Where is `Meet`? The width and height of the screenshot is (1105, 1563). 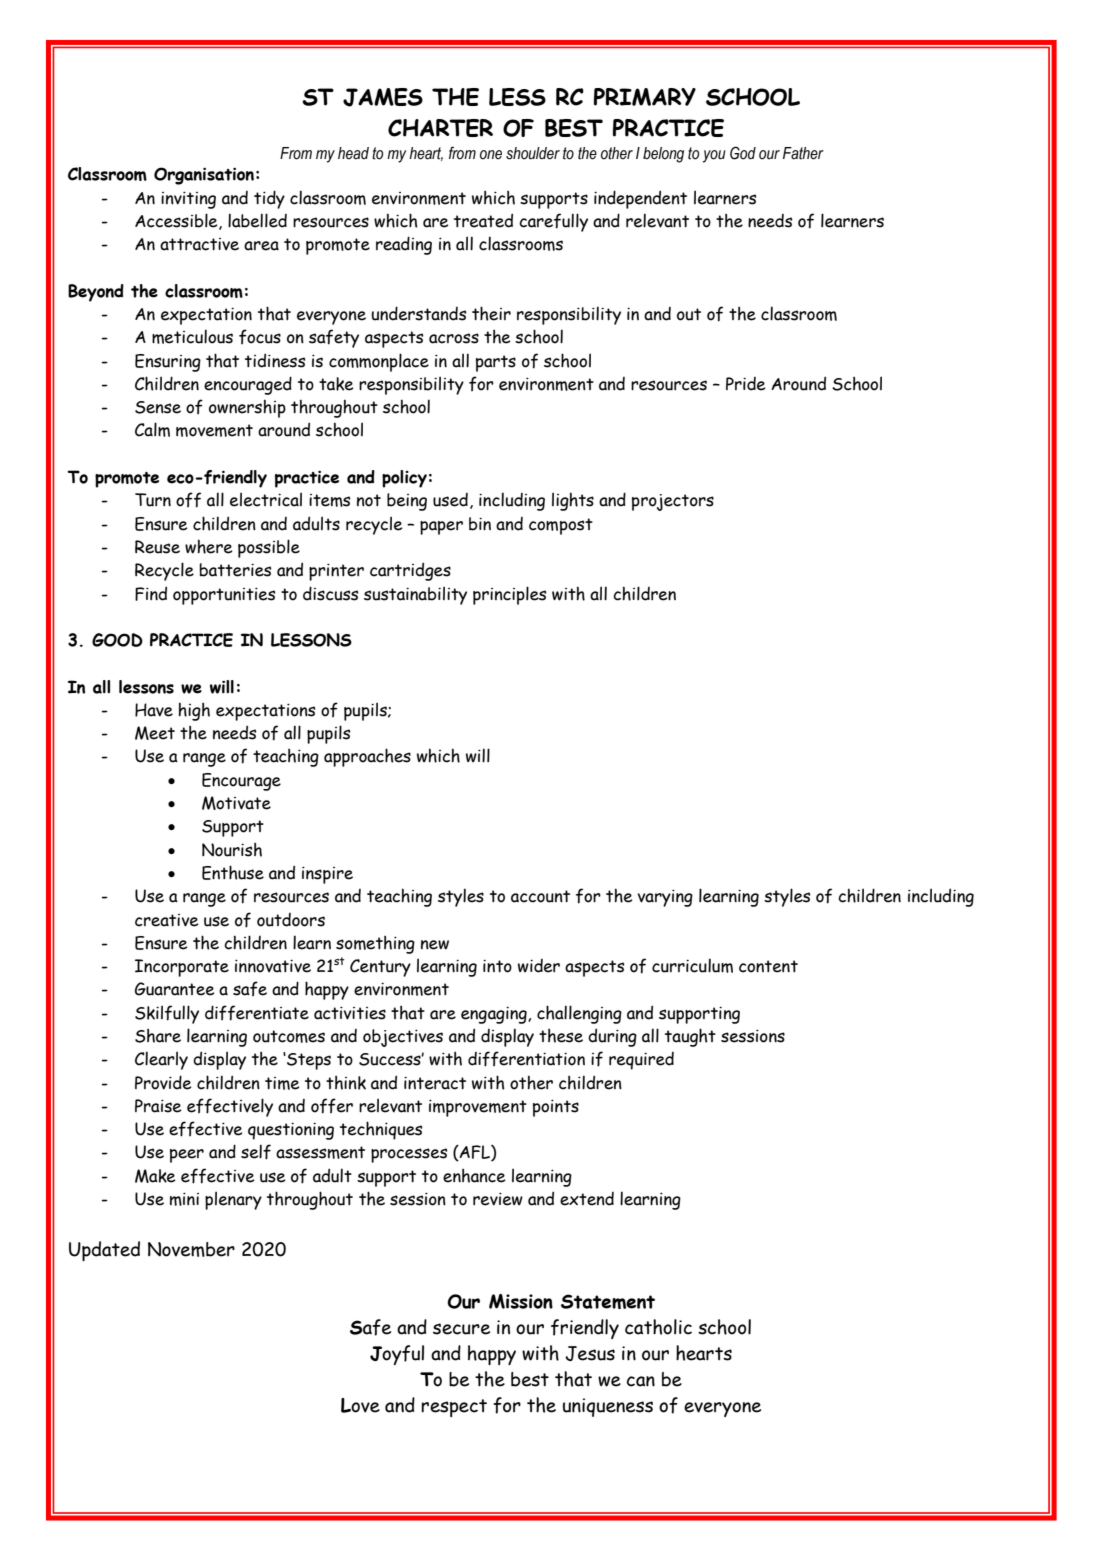 Meet is located at coordinates (155, 733).
